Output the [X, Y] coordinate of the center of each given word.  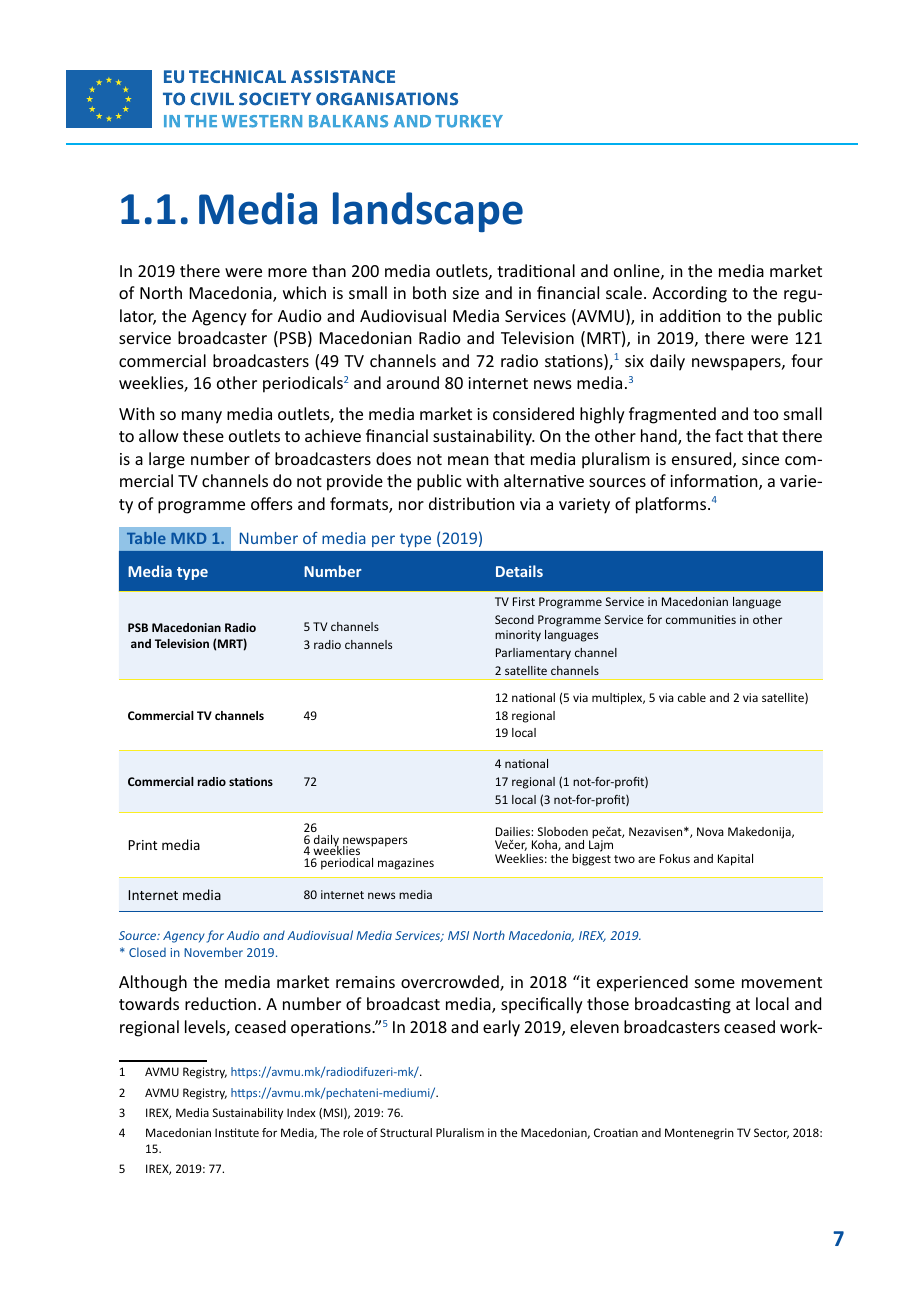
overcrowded [451, 983]
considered [533, 413]
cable [692, 697]
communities [701, 619]
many [202, 417]
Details [519, 571]
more [287, 272]
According [689, 294]
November [213, 952]
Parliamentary [533, 654]
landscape [428, 212]
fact [729, 435]
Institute [237, 1132]
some [715, 983]
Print [142, 845]
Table [146, 538]
